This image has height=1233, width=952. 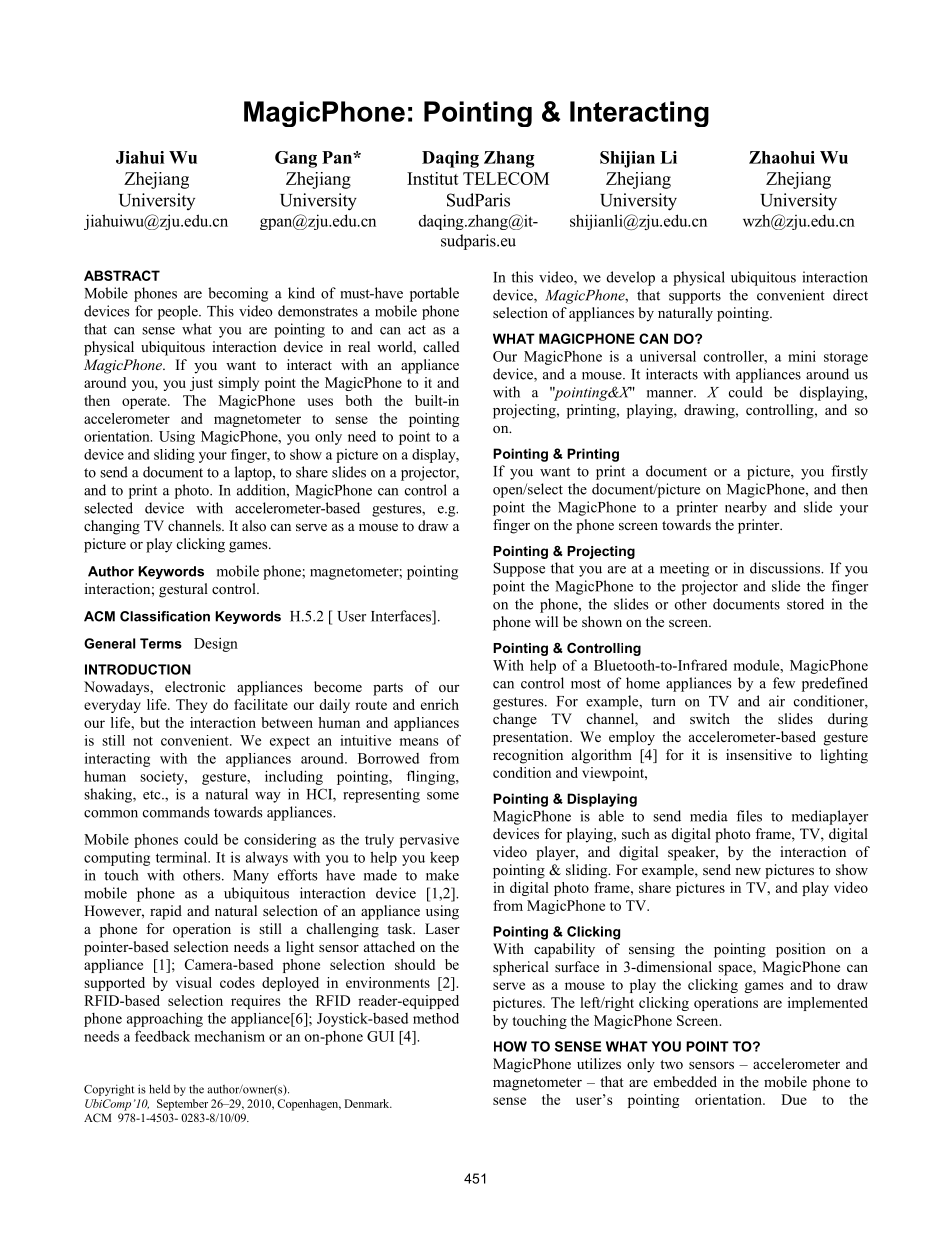 What do you see at coordinates (777, 701) in the image?
I see `air` at bounding box center [777, 701].
